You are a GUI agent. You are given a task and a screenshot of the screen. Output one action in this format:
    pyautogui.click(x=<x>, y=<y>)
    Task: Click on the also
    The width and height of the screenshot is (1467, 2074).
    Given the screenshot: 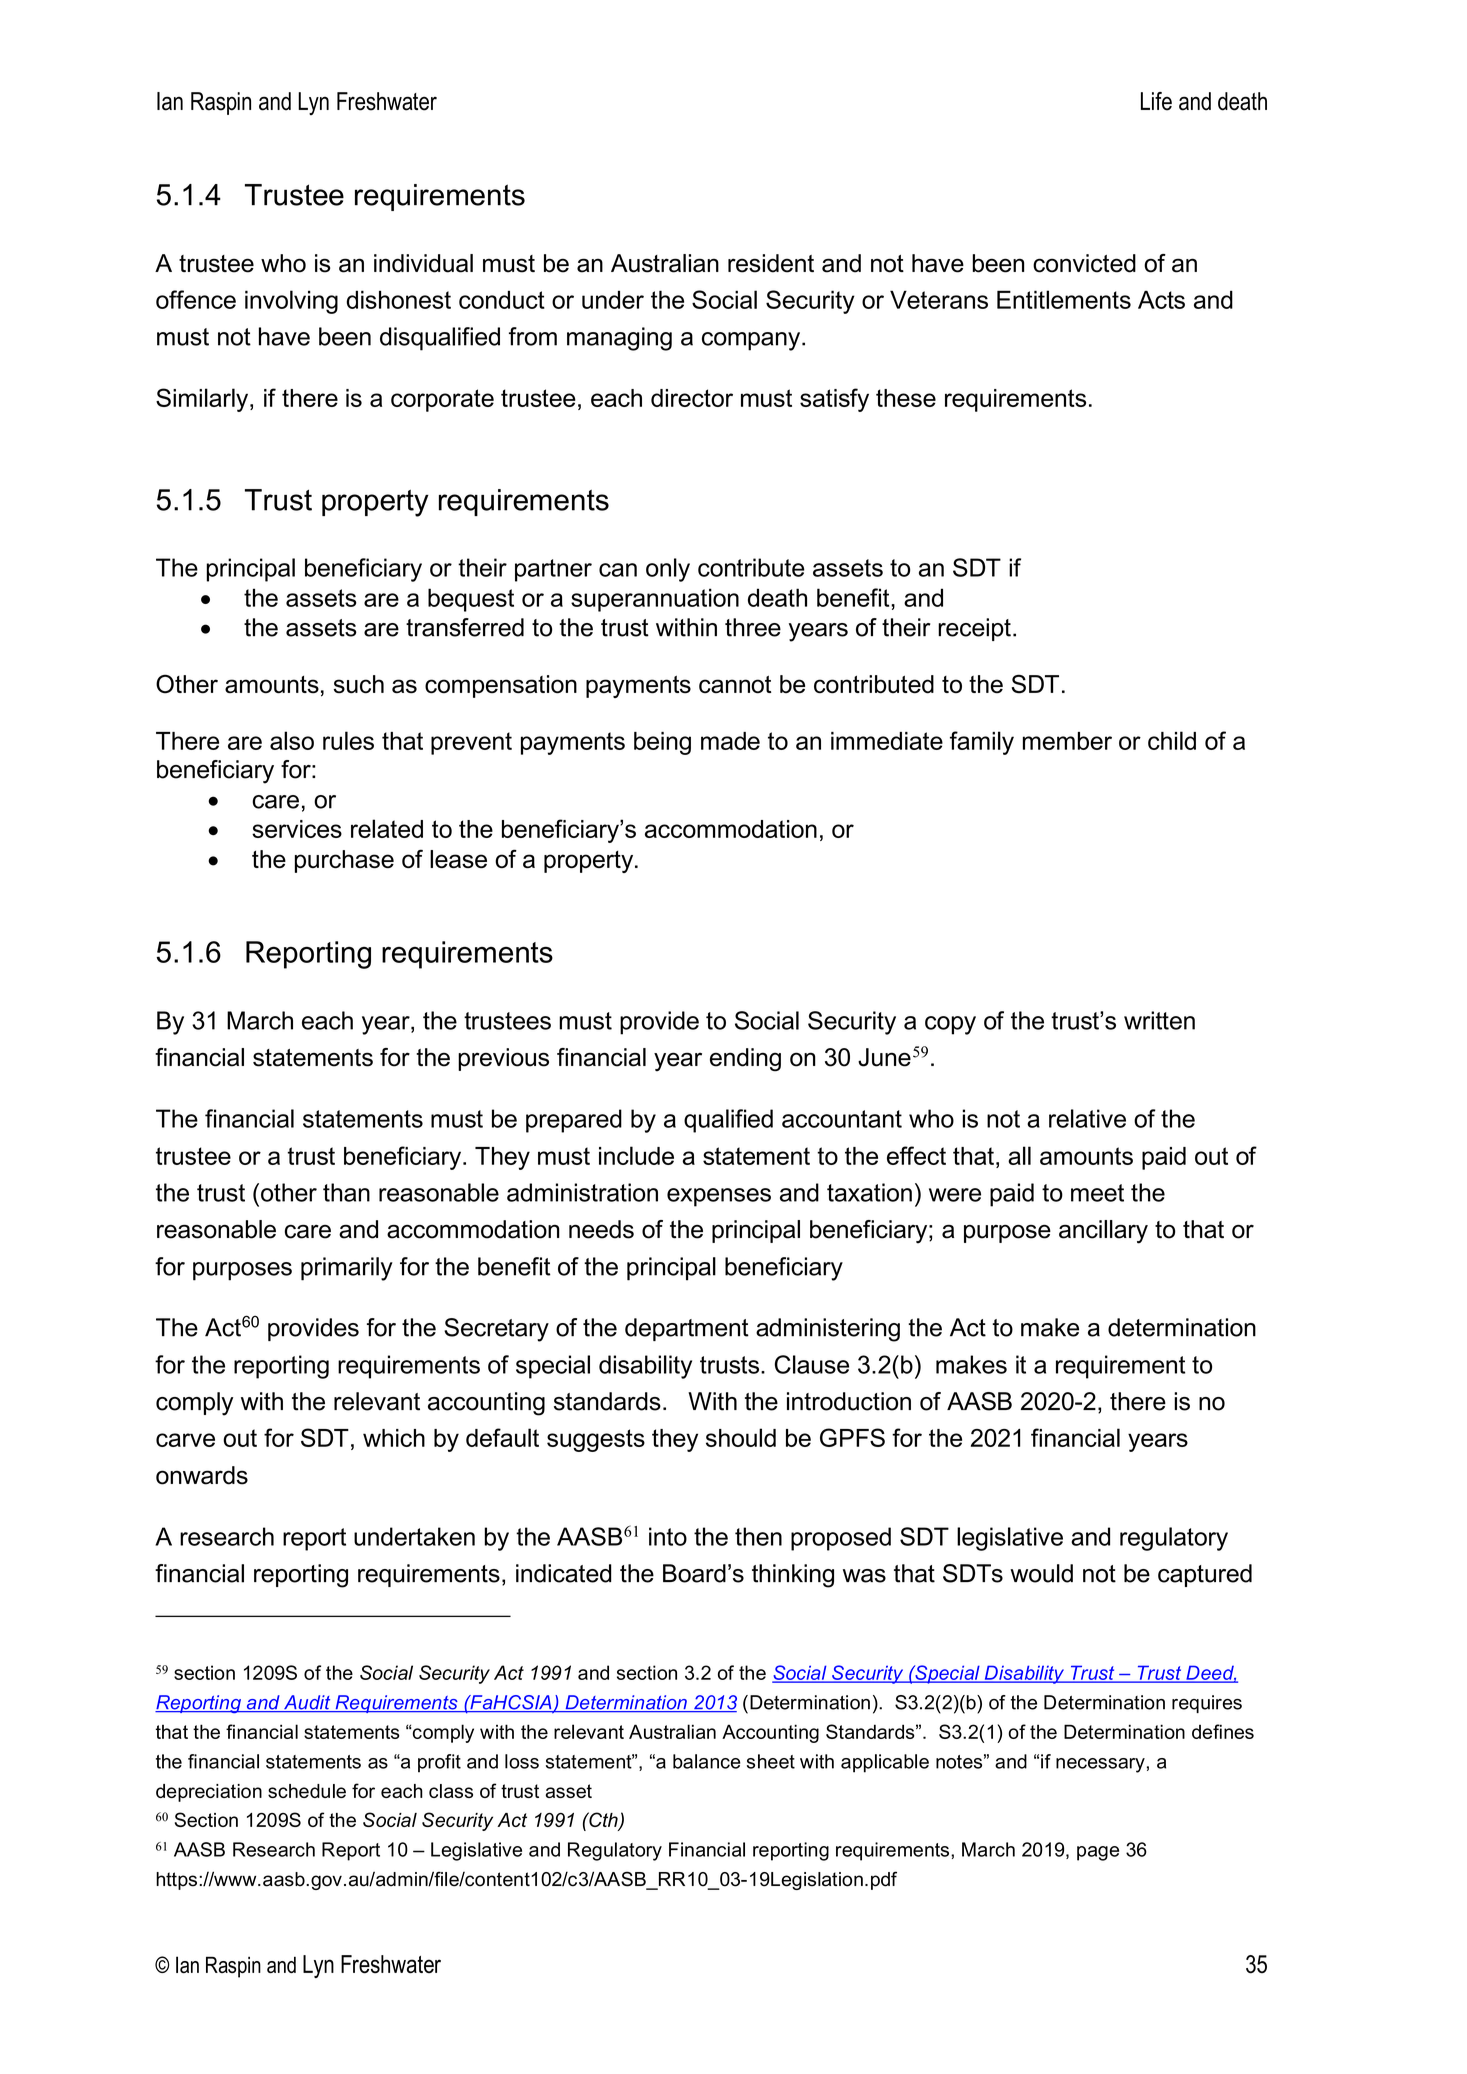 What is the action you would take?
    pyautogui.click(x=292, y=740)
